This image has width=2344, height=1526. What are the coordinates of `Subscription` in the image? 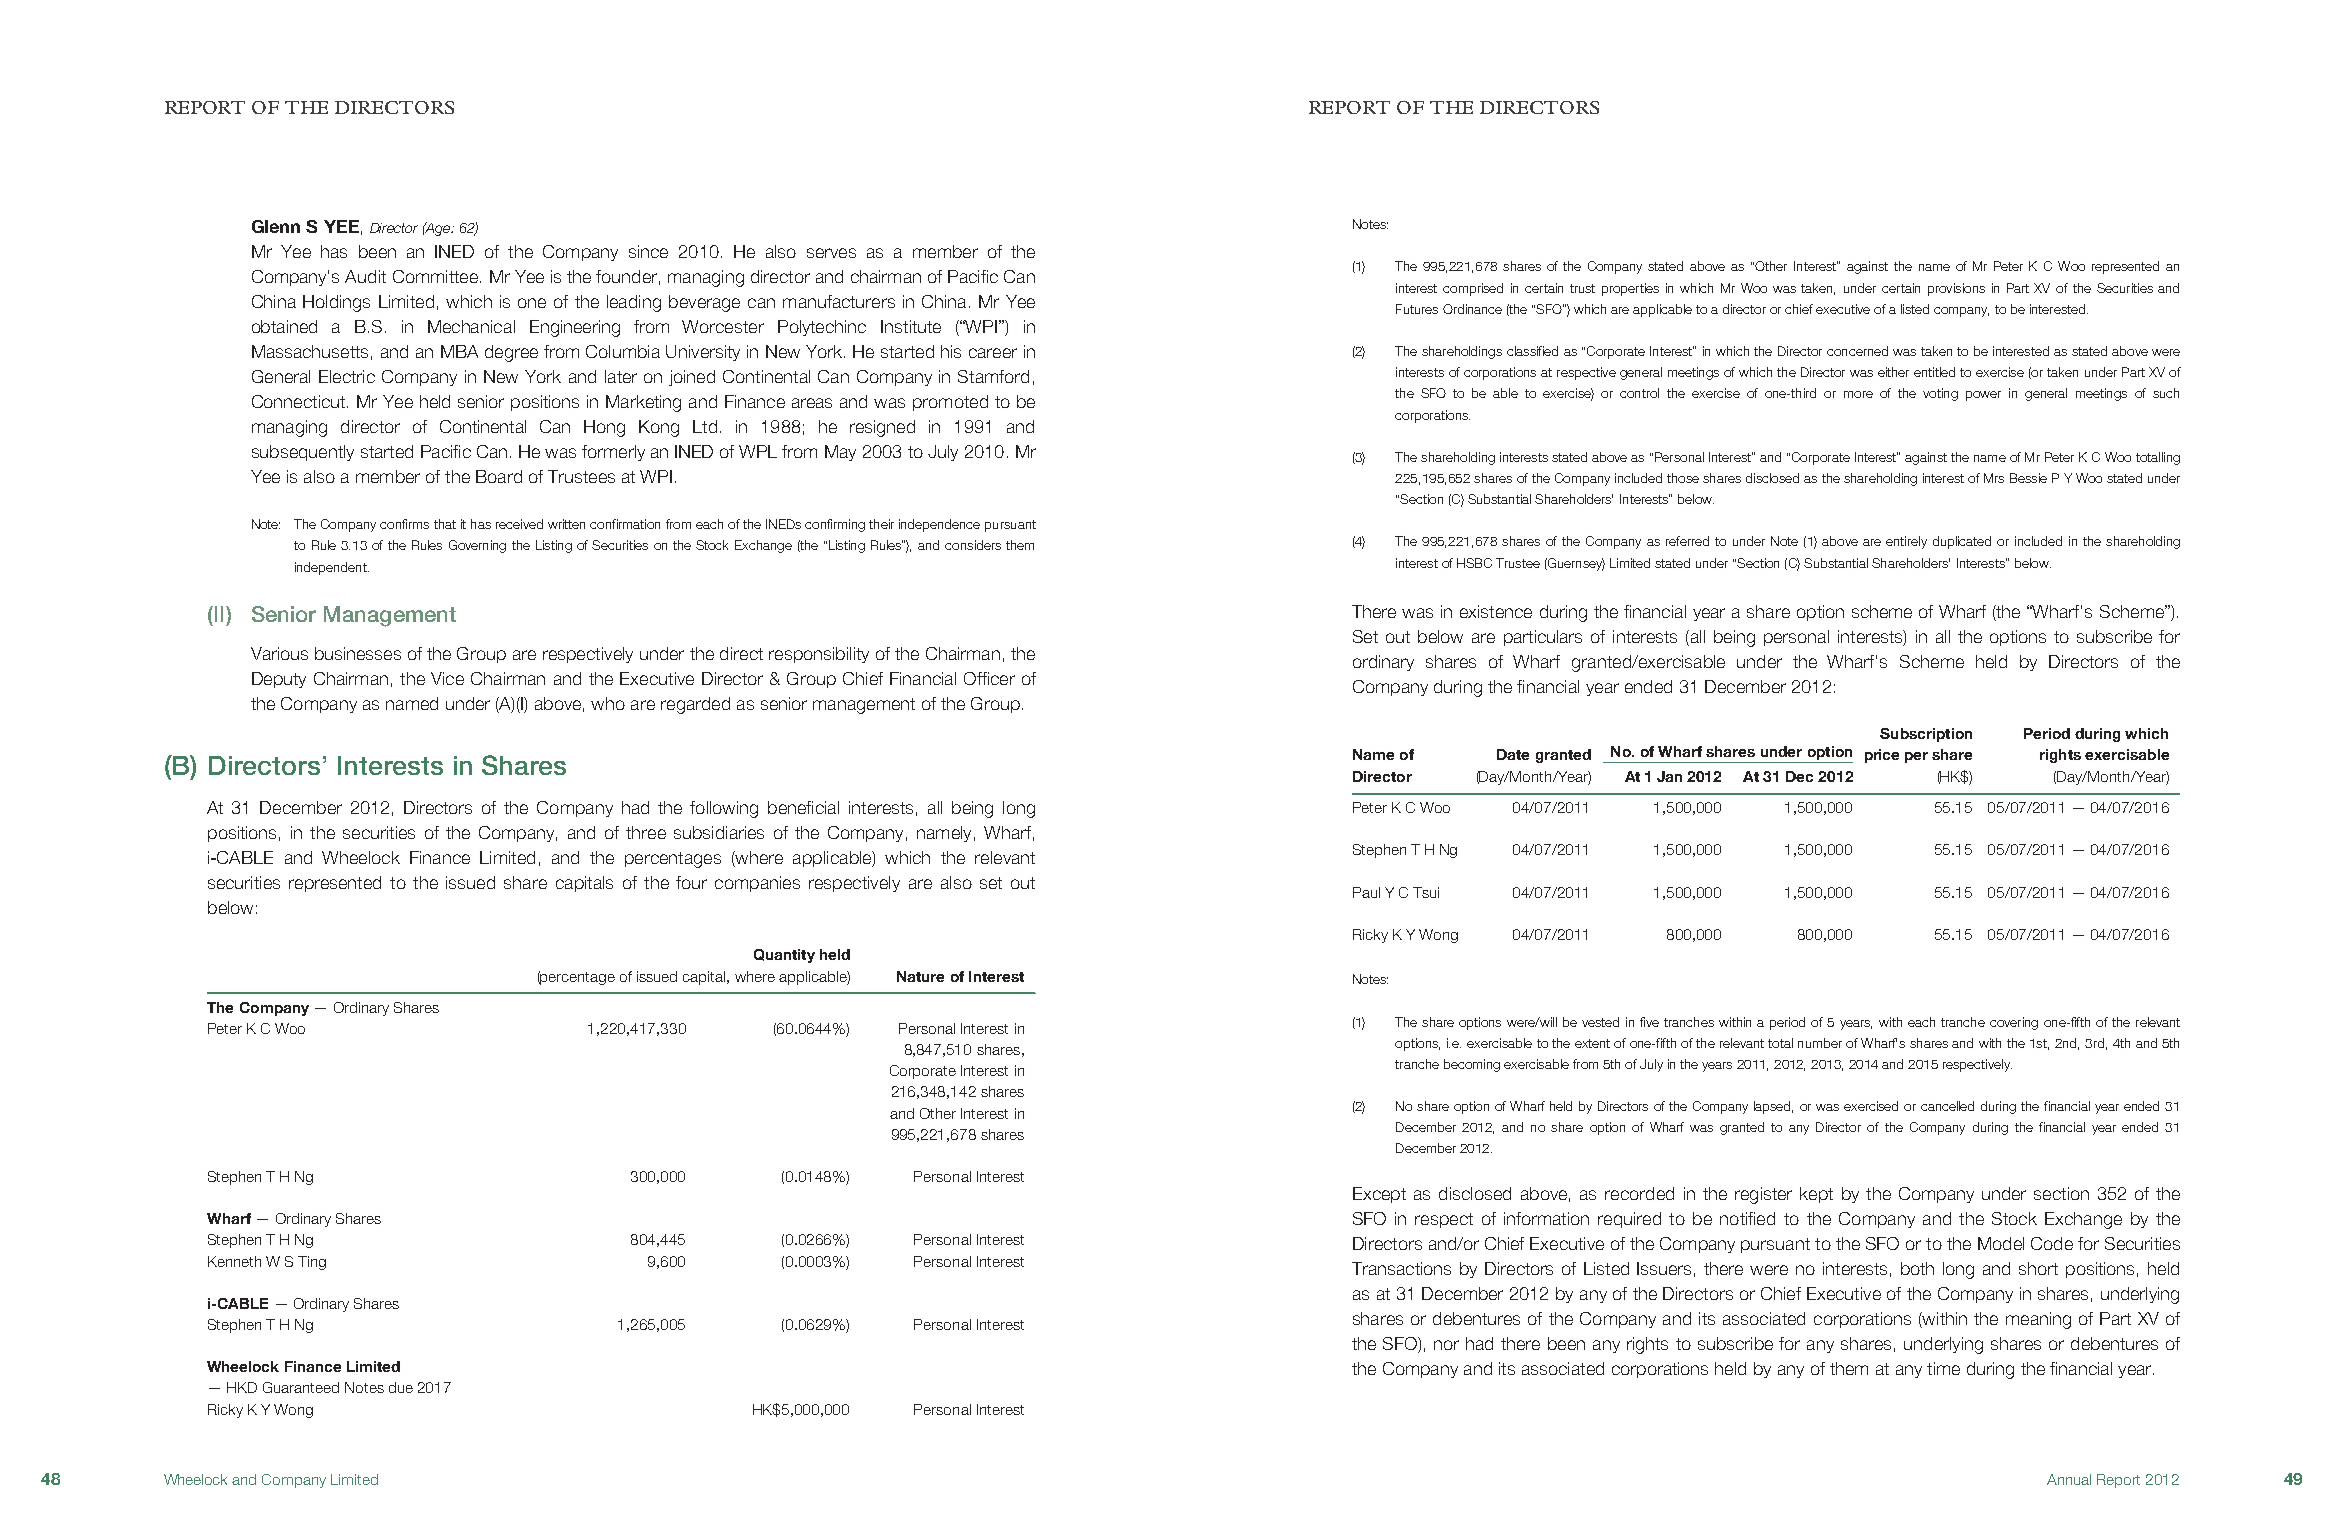 It's located at (1926, 735).
